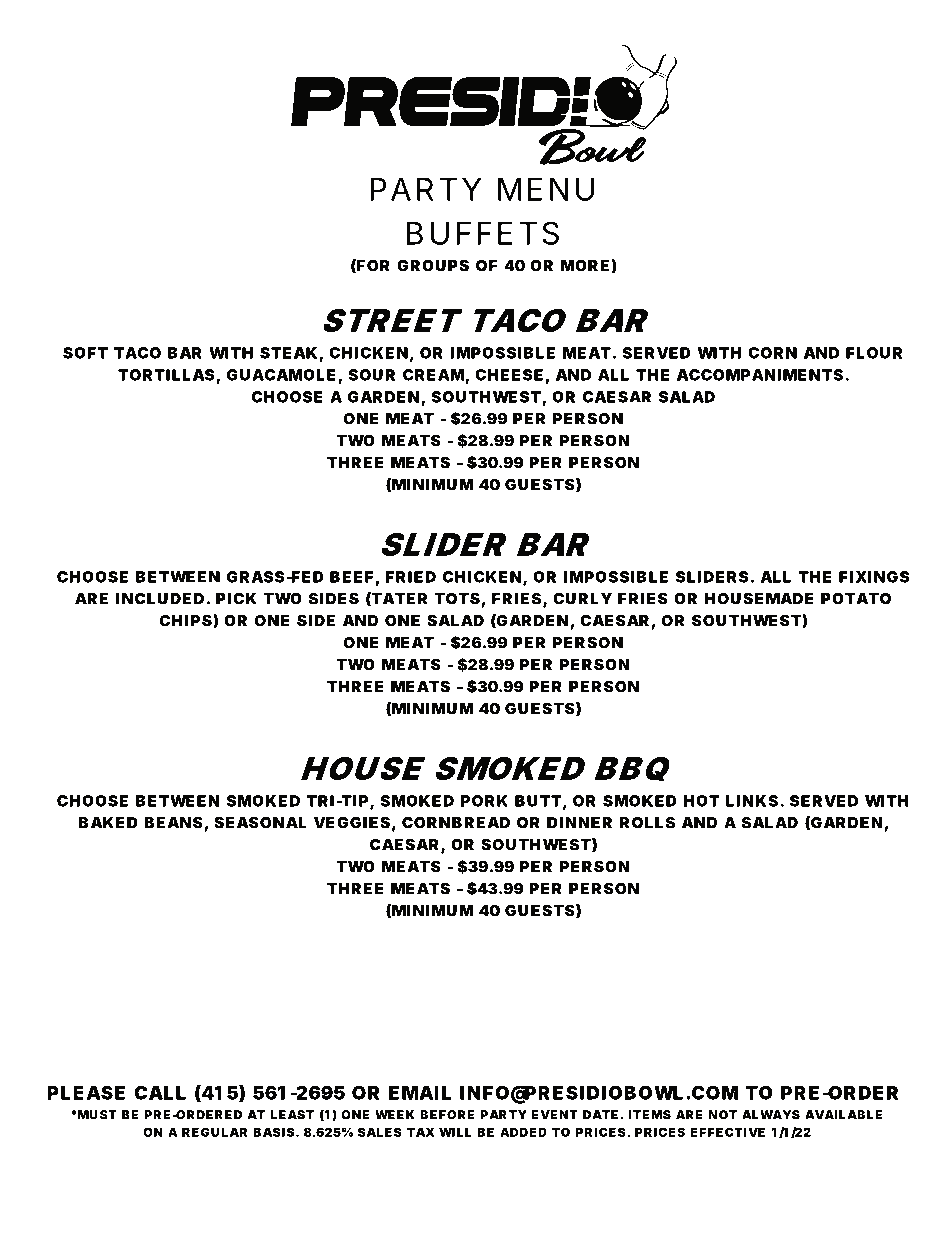 This page has width=952, height=1233. What do you see at coordinates (281, 375) in the page?
I see `GUACAMOLE` at bounding box center [281, 375].
